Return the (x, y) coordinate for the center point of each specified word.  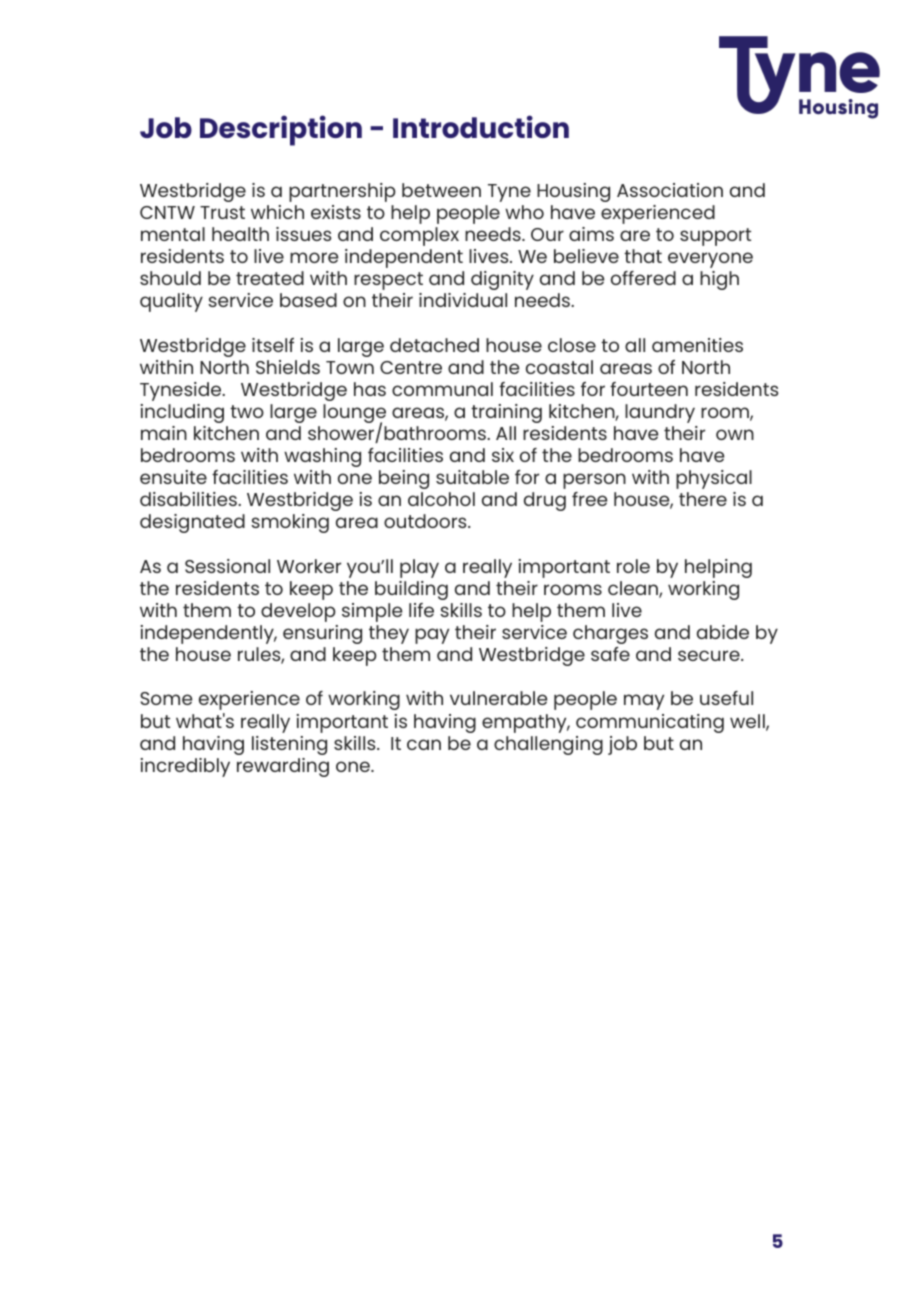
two (247, 411)
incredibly (185, 767)
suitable (472, 477)
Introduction (481, 126)
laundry (660, 413)
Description (281, 130)
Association (670, 190)
